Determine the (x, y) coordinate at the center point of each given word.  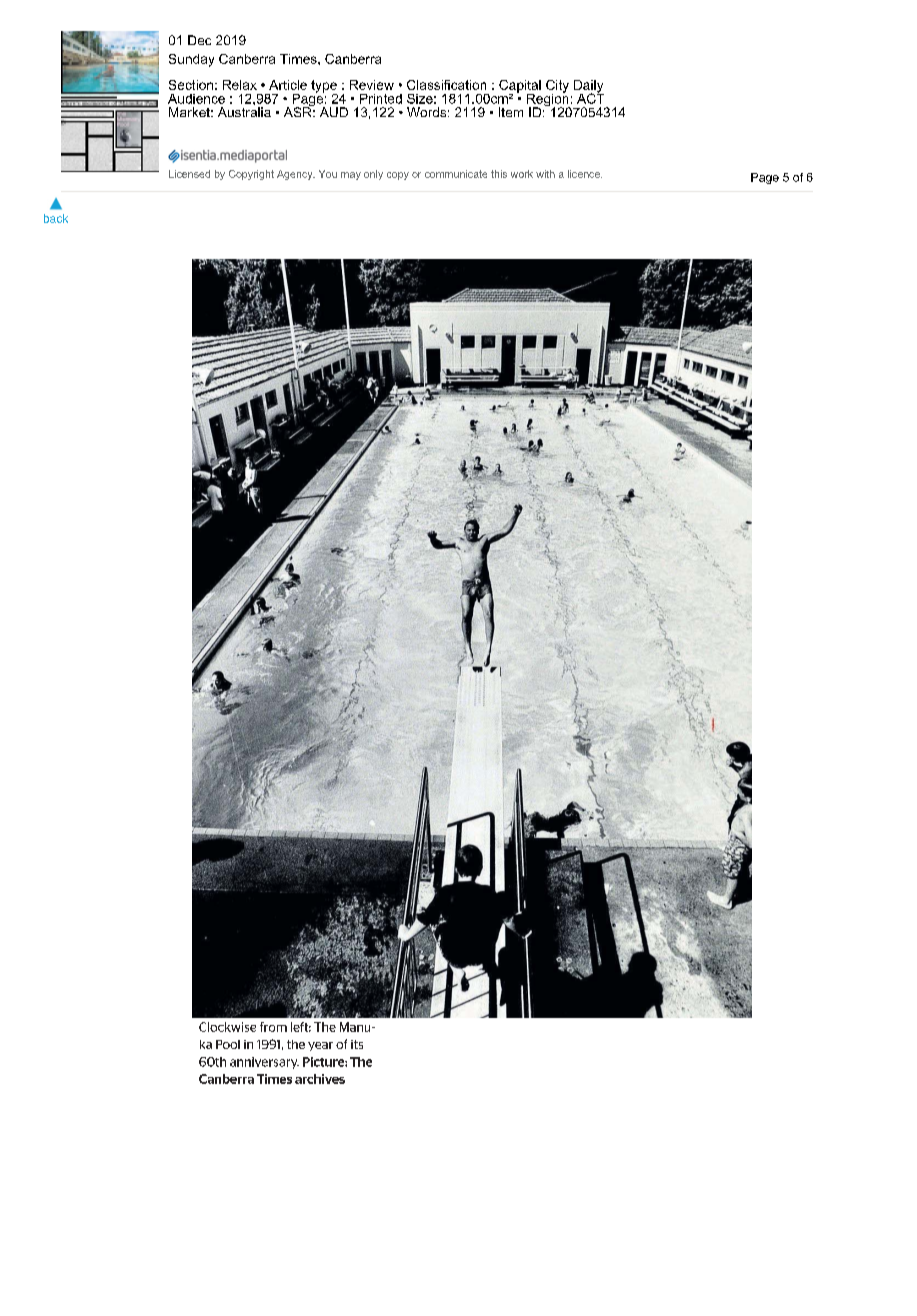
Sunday (191, 60)
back (56, 218)
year (320, 1046)
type (324, 87)
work (522, 174)
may (351, 176)
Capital (520, 87)
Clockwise (227, 1027)
